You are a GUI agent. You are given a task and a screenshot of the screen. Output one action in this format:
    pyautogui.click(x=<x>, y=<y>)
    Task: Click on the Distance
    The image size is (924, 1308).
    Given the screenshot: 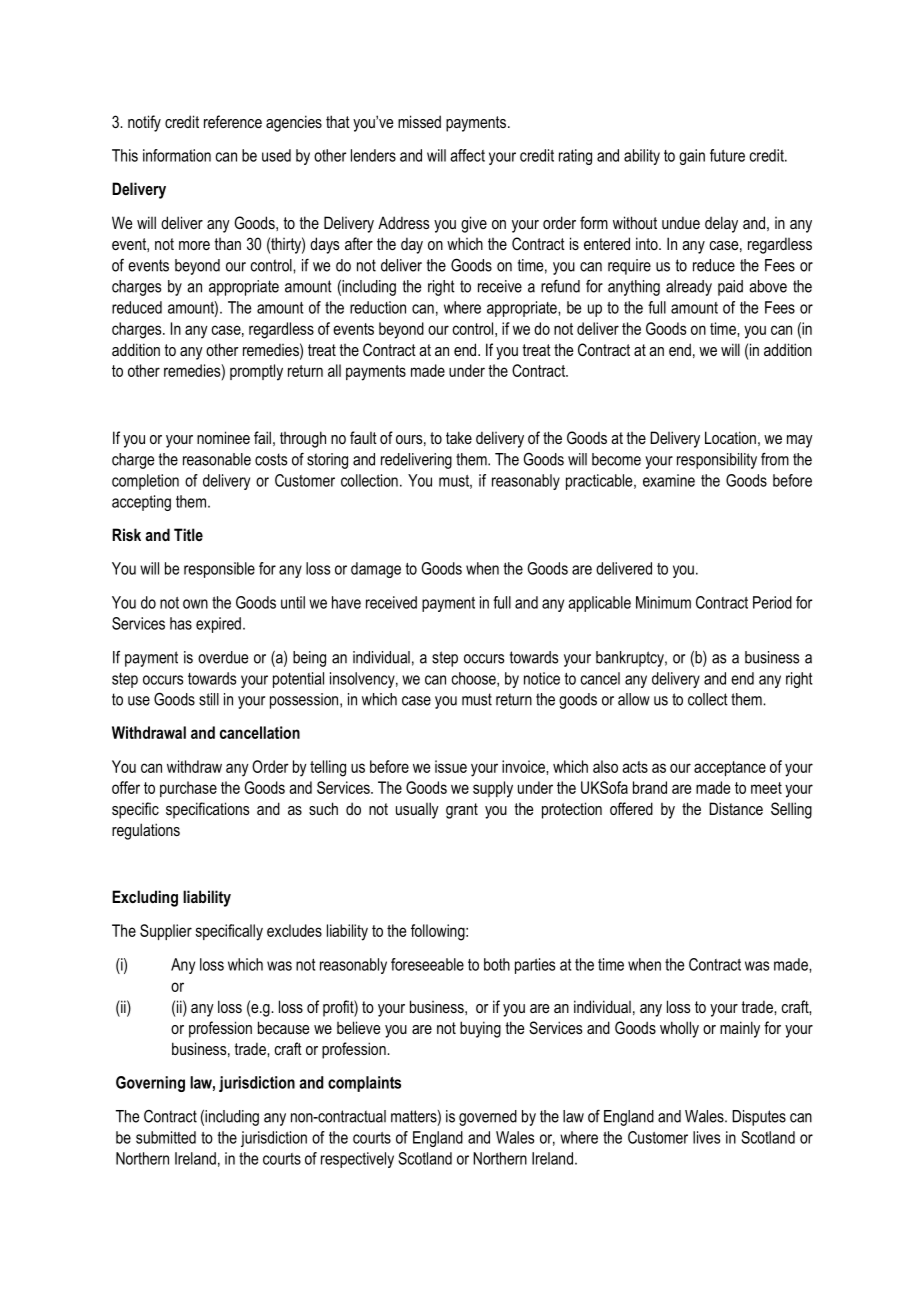 What is the action you would take?
    pyautogui.click(x=736, y=808)
